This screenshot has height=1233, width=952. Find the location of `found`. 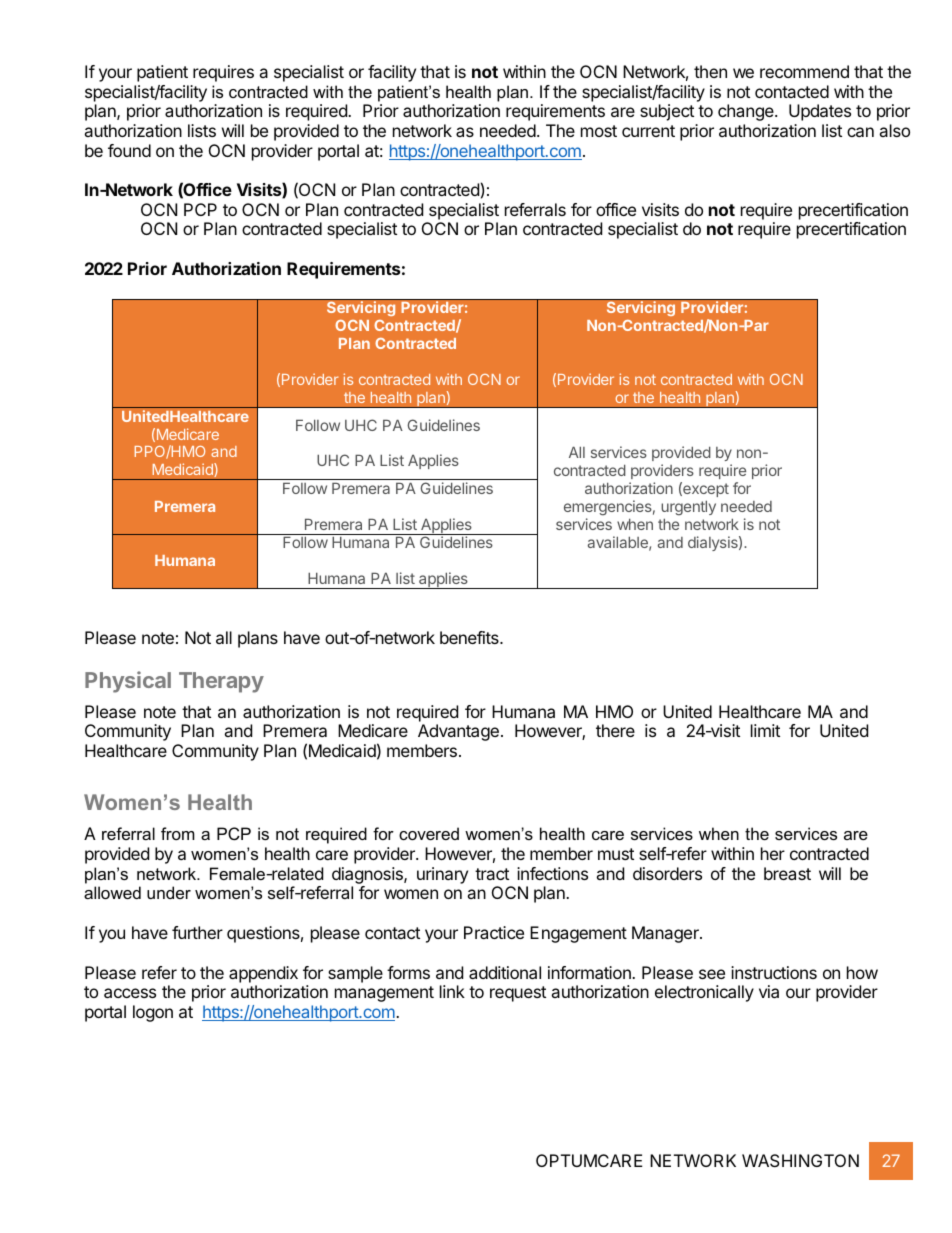

found is located at coordinates (129, 150).
